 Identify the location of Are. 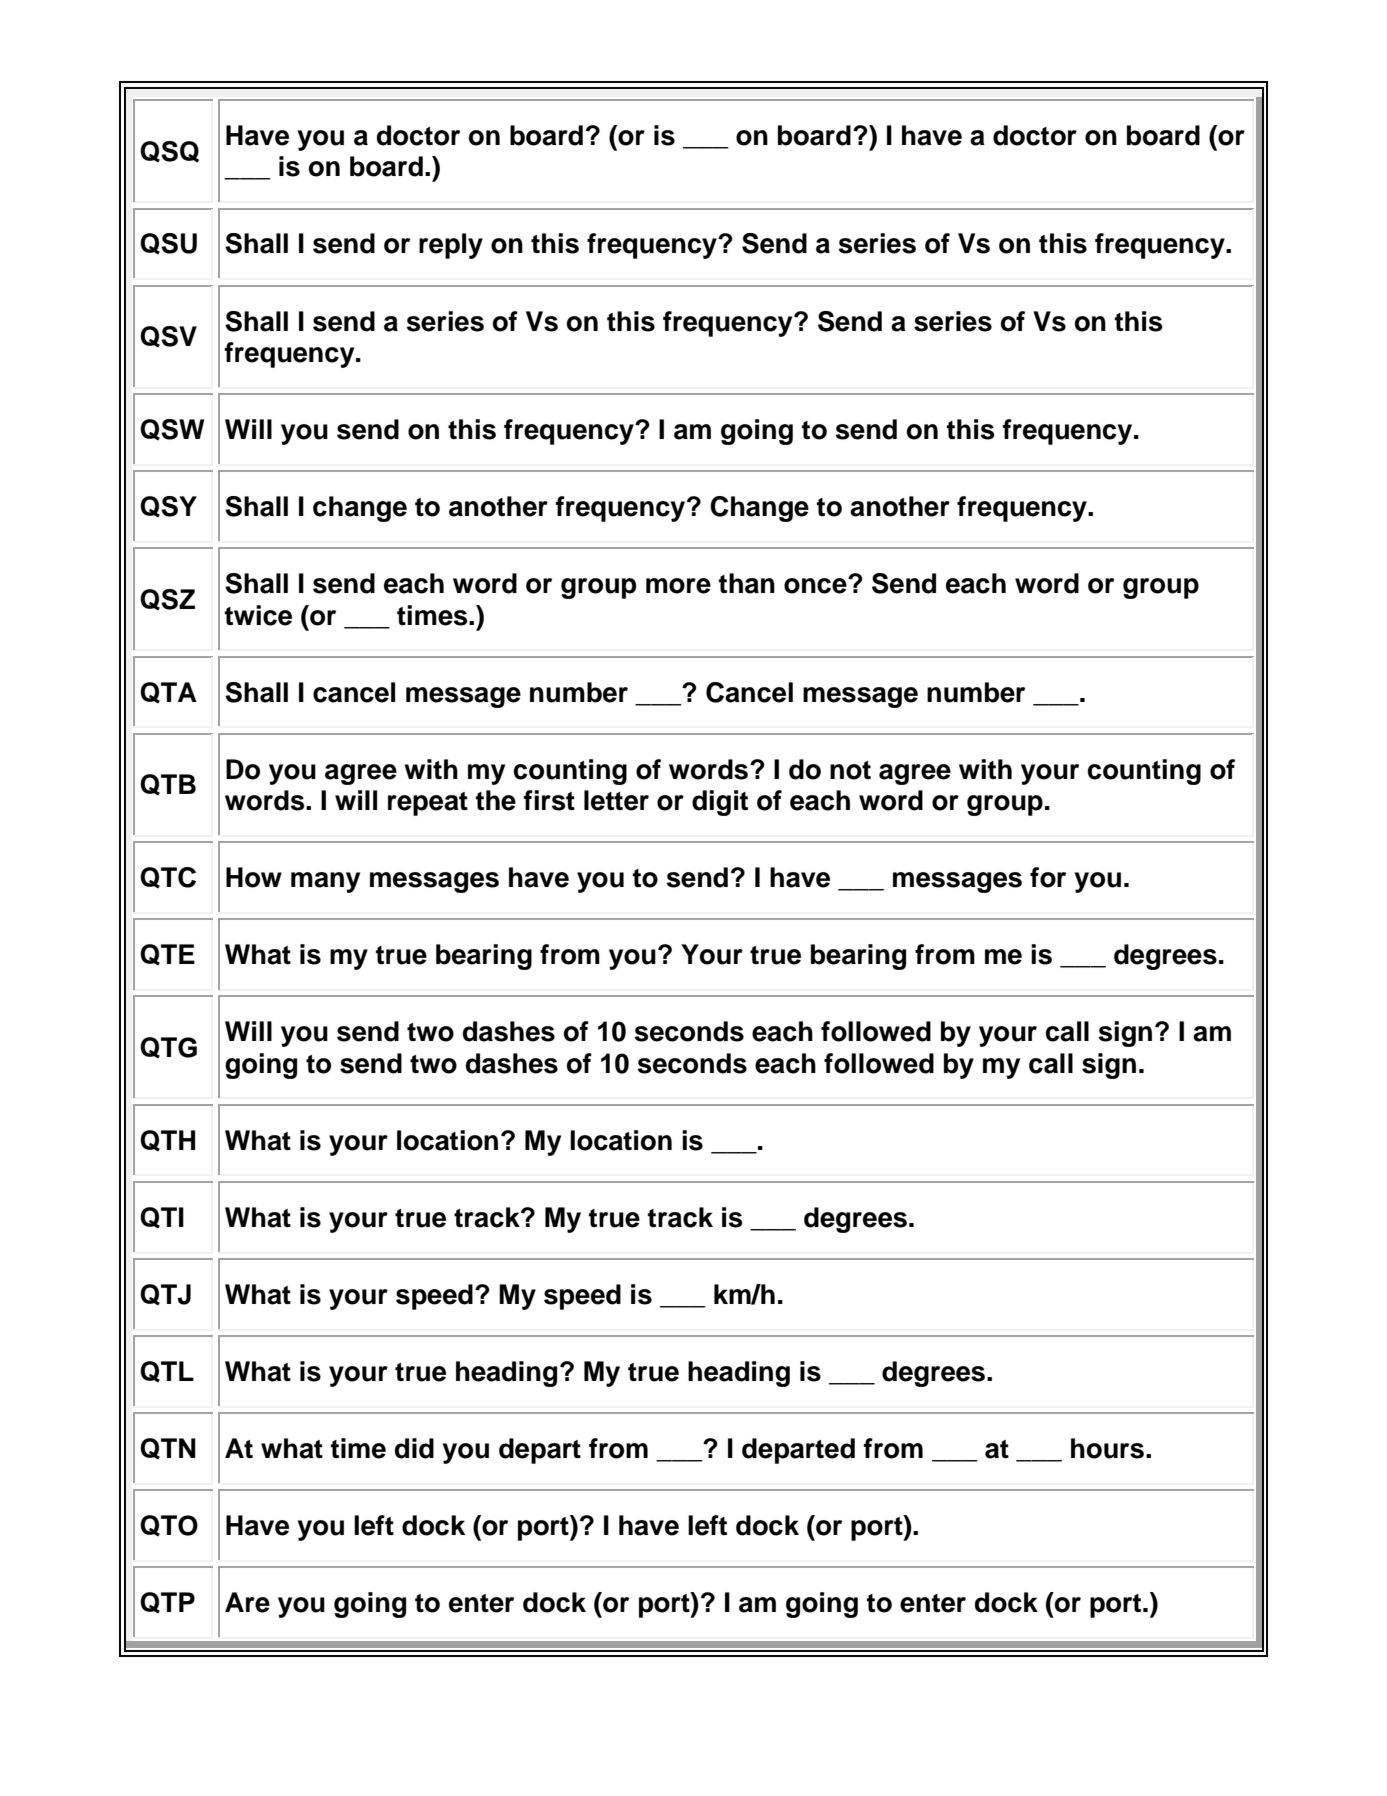
(247, 1602).
